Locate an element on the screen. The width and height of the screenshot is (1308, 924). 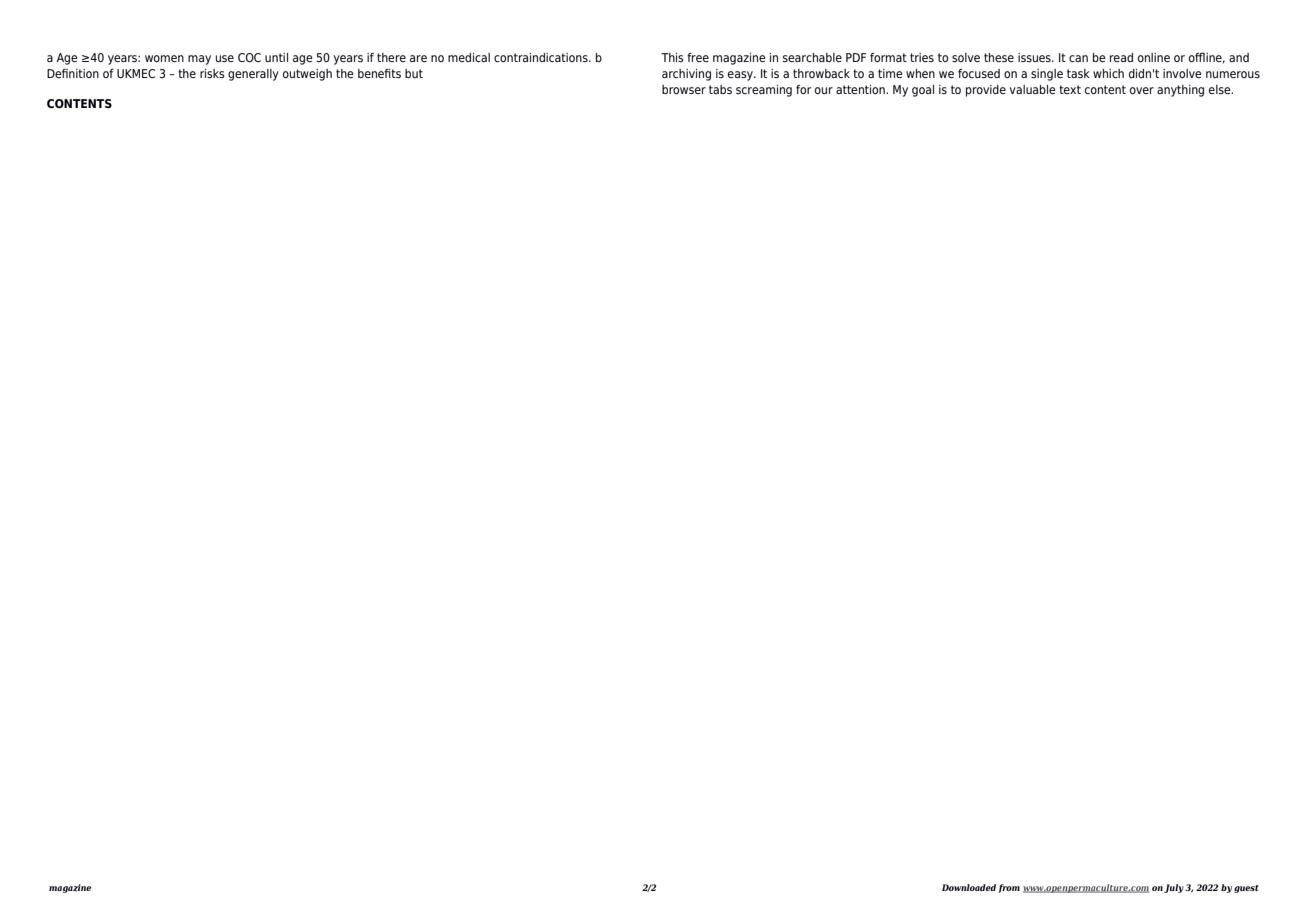
from is located at coordinates (1009, 888).
